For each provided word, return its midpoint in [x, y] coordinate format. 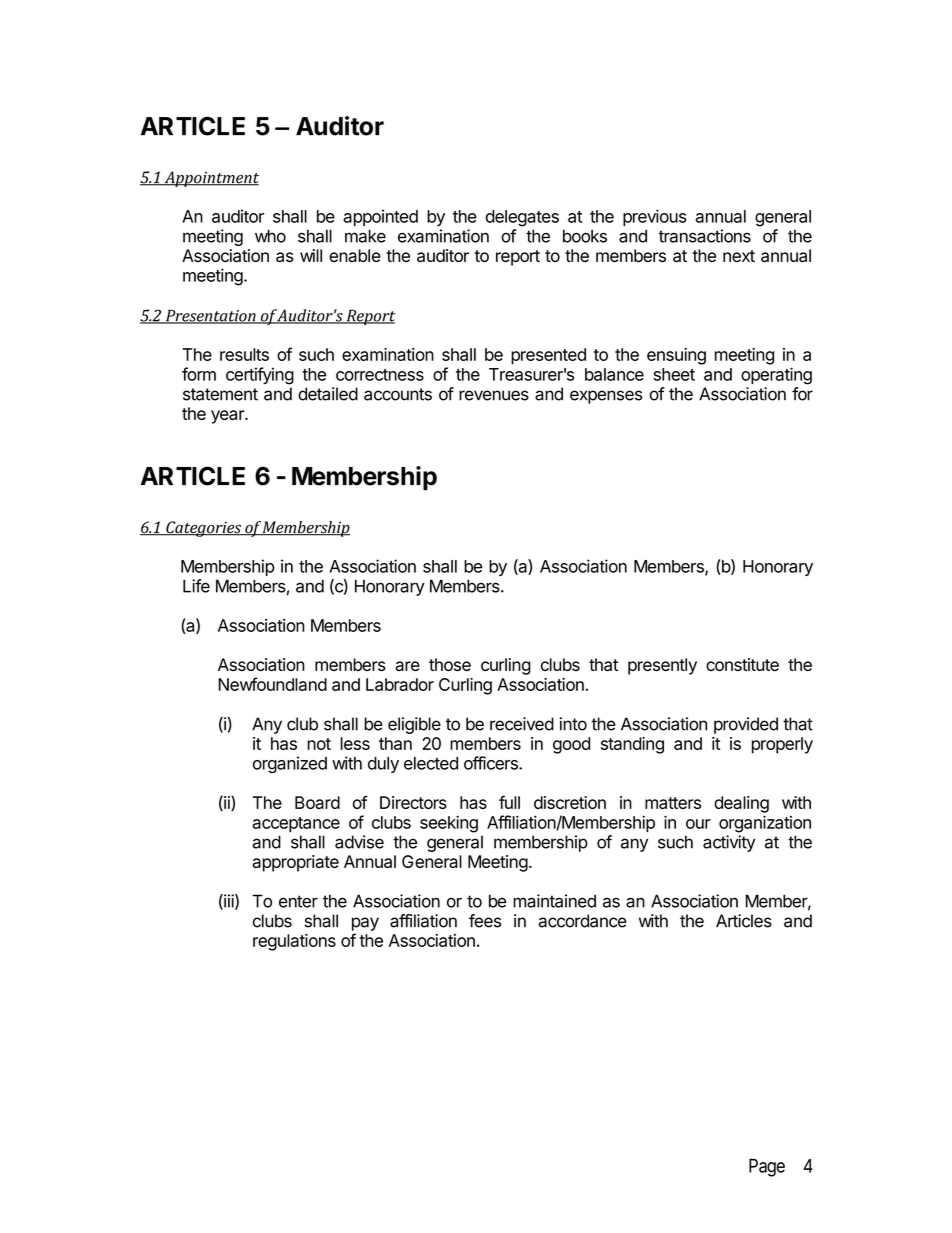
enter [298, 901]
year [228, 417]
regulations [294, 942]
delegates [522, 218]
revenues [494, 395]
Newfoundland [272, 684]
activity [729, 843]
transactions [705, 236]
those [450, 664]
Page [767, 1167]
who [270, 236]
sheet [674, 374]
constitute [742, 664]
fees [485, 921]
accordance [583, 921]
